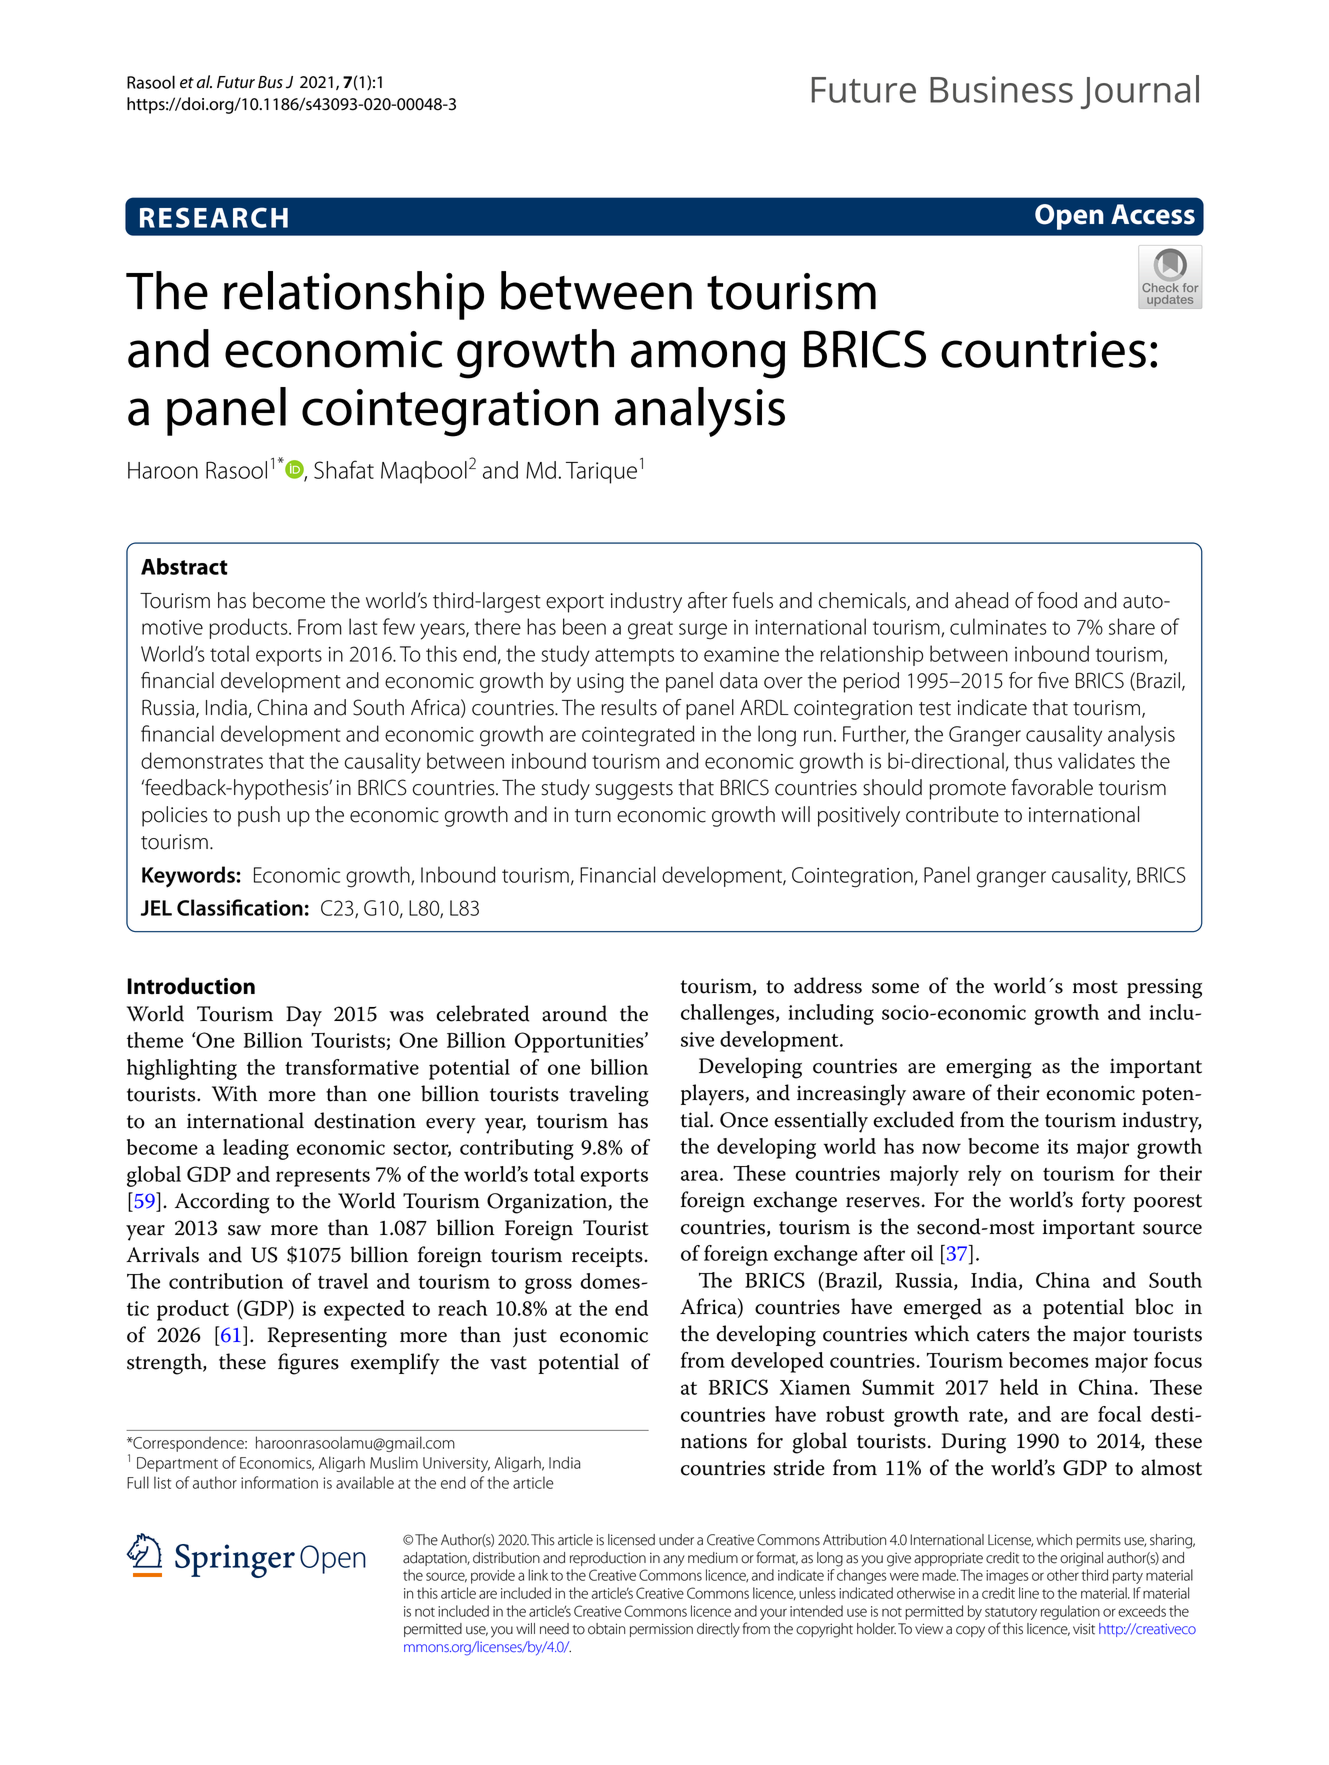 This screenshot has width=1329, height=1765. I want to click on among, so click(708, 359).
